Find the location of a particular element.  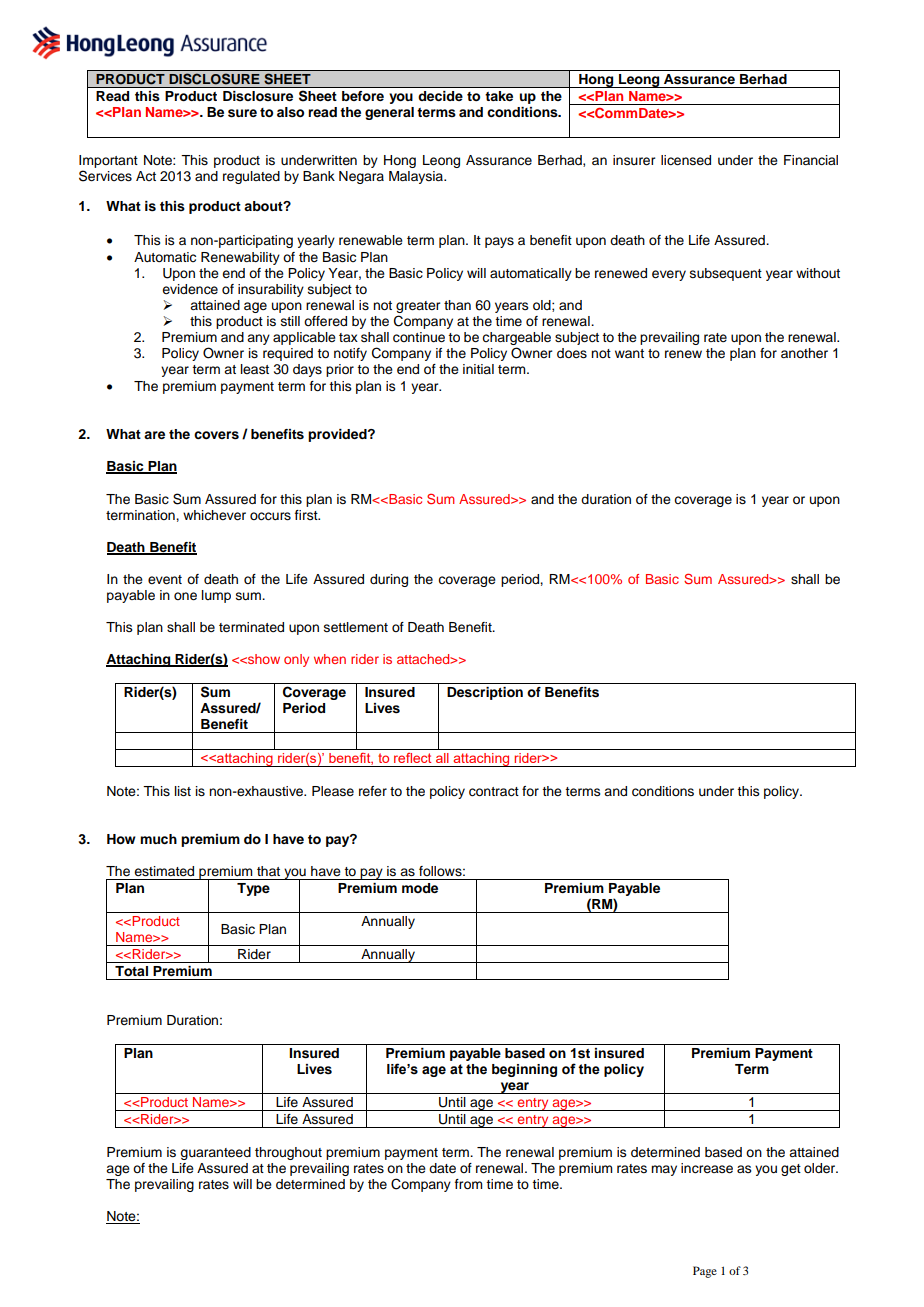

guaranteed is located at coordinates (215, 1153).
